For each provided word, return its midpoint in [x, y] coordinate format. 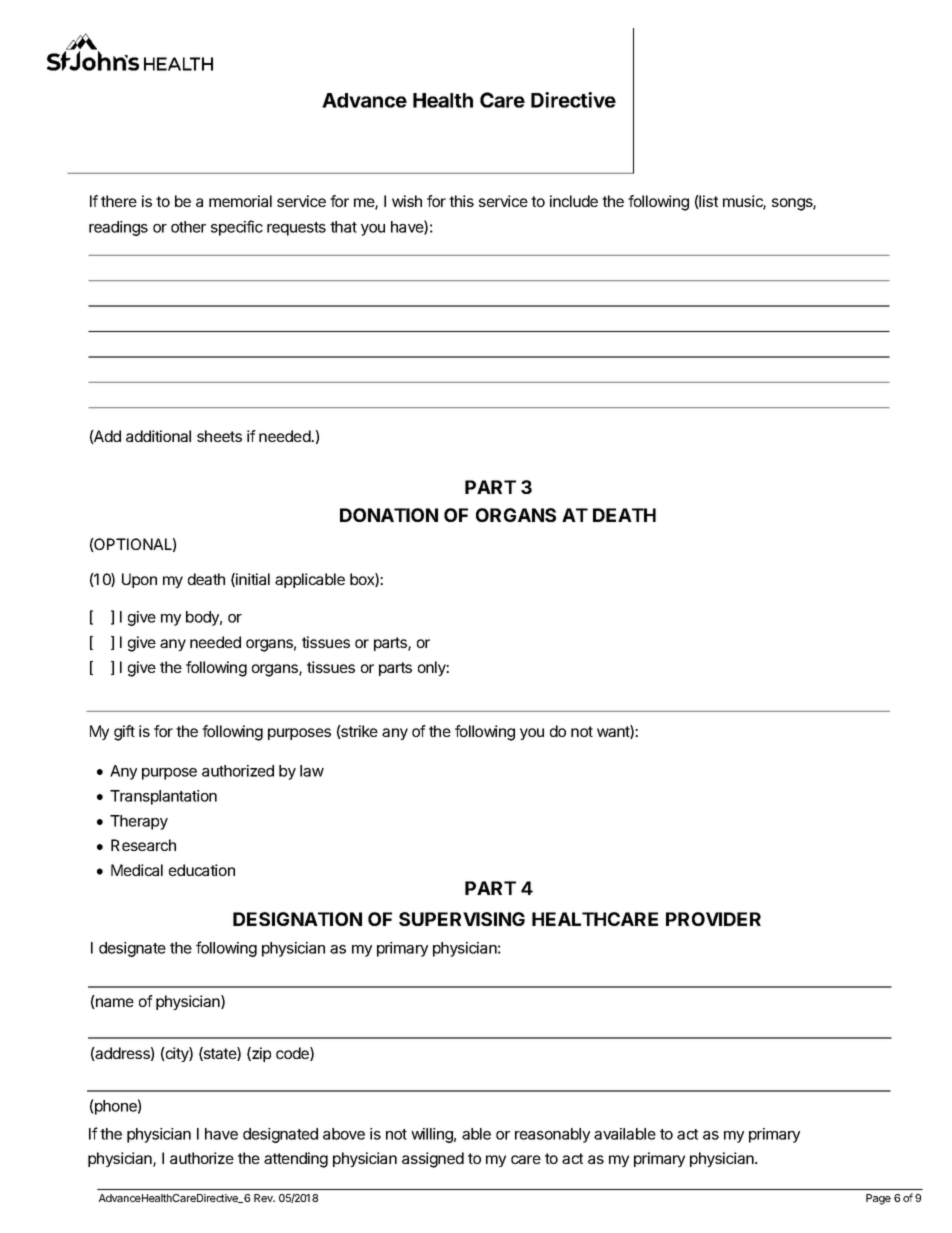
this [461, 201]
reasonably [552, 1135]
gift [124, 733]
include [574, 201]
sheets [219, 436]
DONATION [389, 515]
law [312, 771]
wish [407, 201]
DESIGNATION [297, 919]
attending [296, 1160]
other [188, 227]
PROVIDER [713, 919]
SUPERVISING [462, 919]
